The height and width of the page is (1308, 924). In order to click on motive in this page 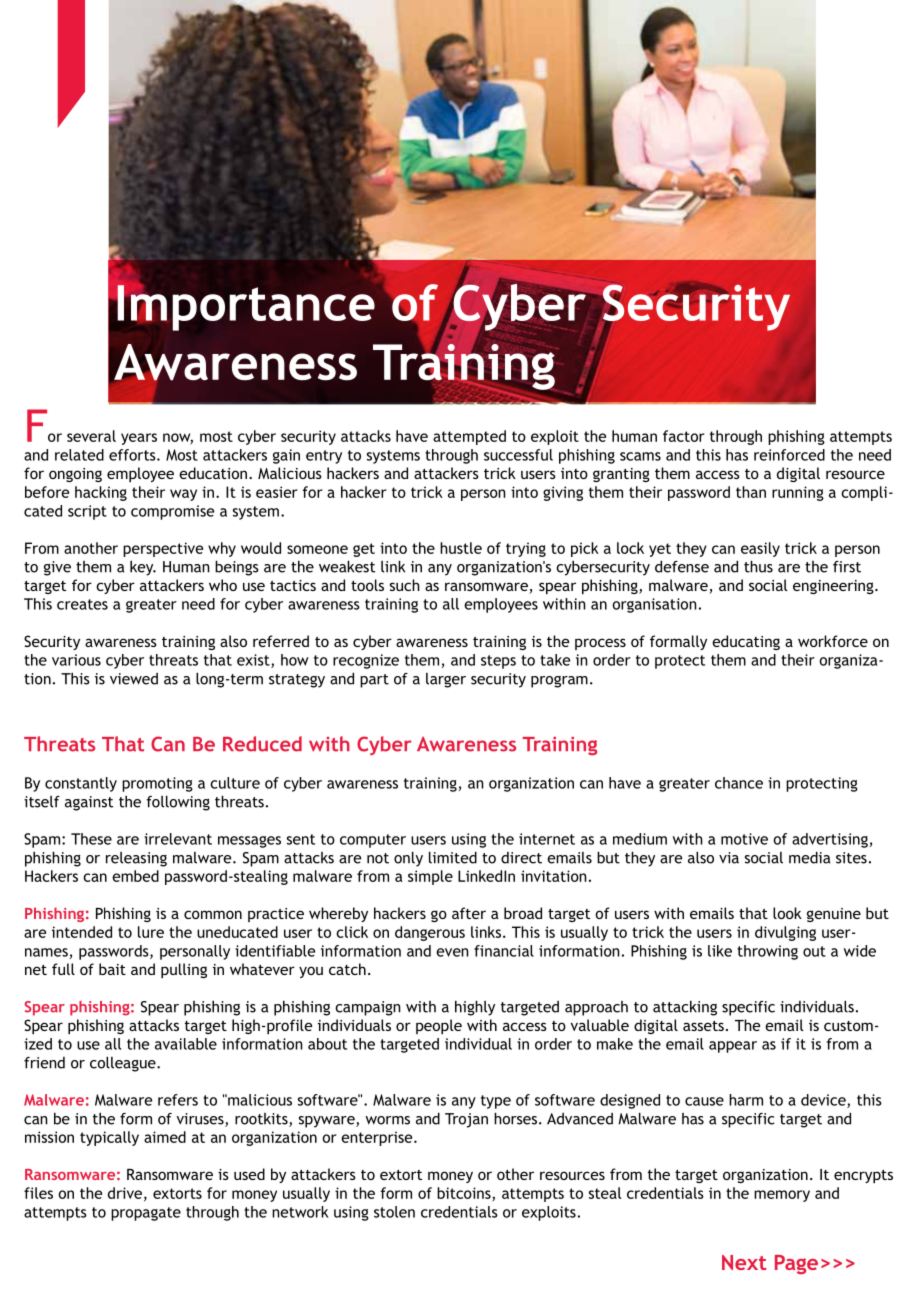, I will do `click(744, 839)`.
